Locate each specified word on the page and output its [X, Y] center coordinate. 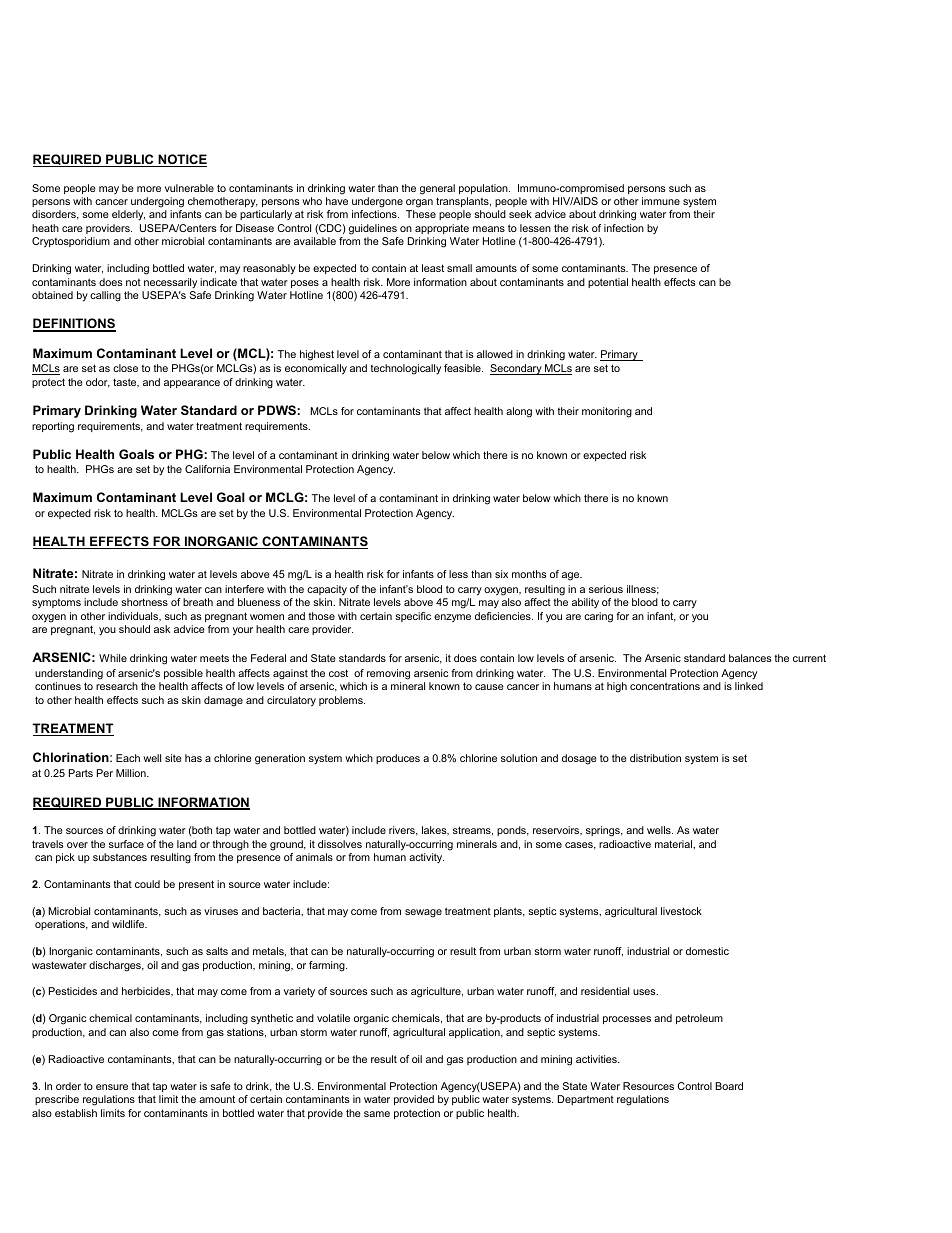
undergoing [157, 202]
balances [750, 658]
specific [413, 617]
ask [162, 629]
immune [661, 201]
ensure [112, 1087]
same [377, 1114]
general [437, 189]
